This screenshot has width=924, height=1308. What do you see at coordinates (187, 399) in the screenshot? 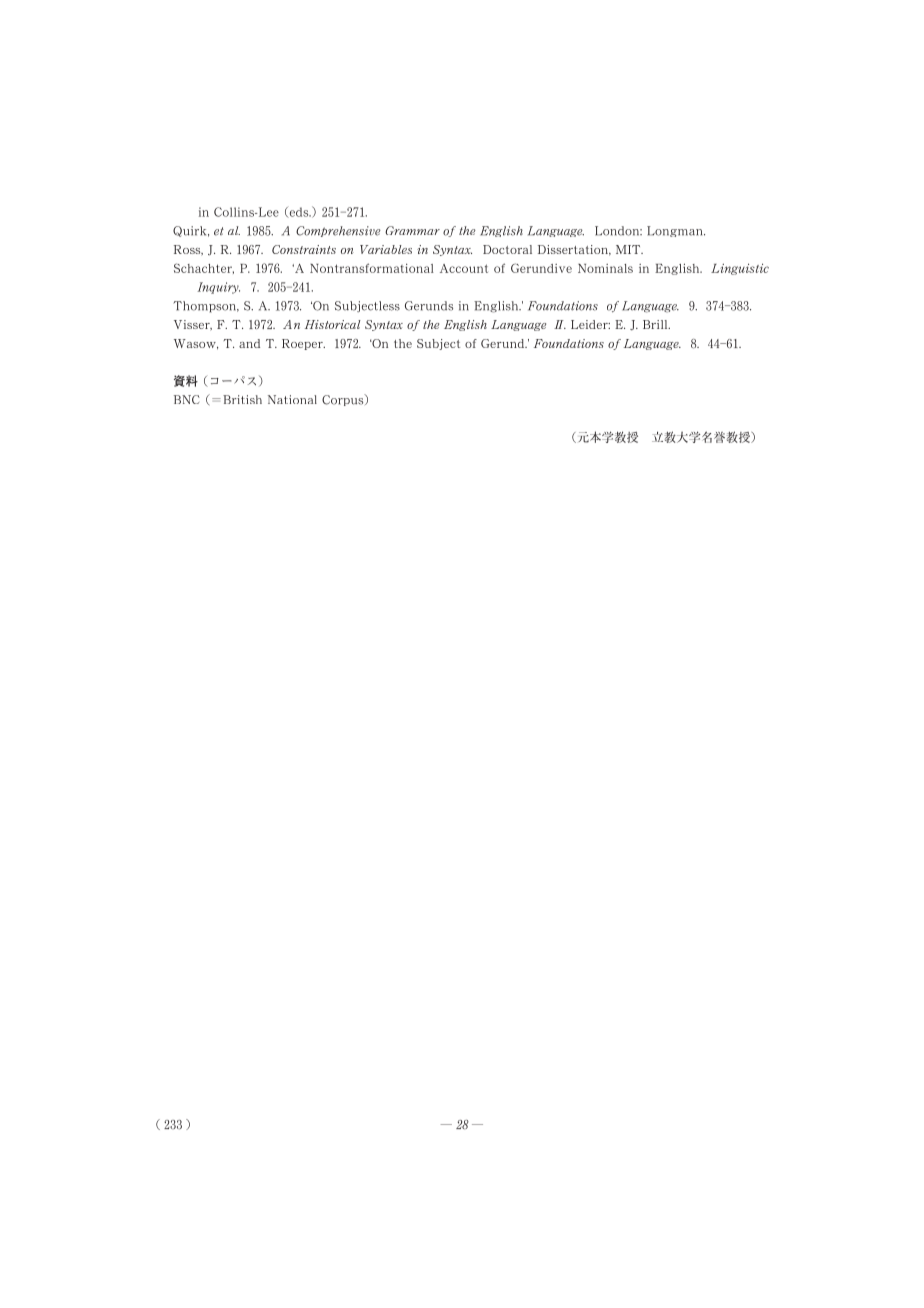
I see `BNC` at bounding box center [187, 399].
